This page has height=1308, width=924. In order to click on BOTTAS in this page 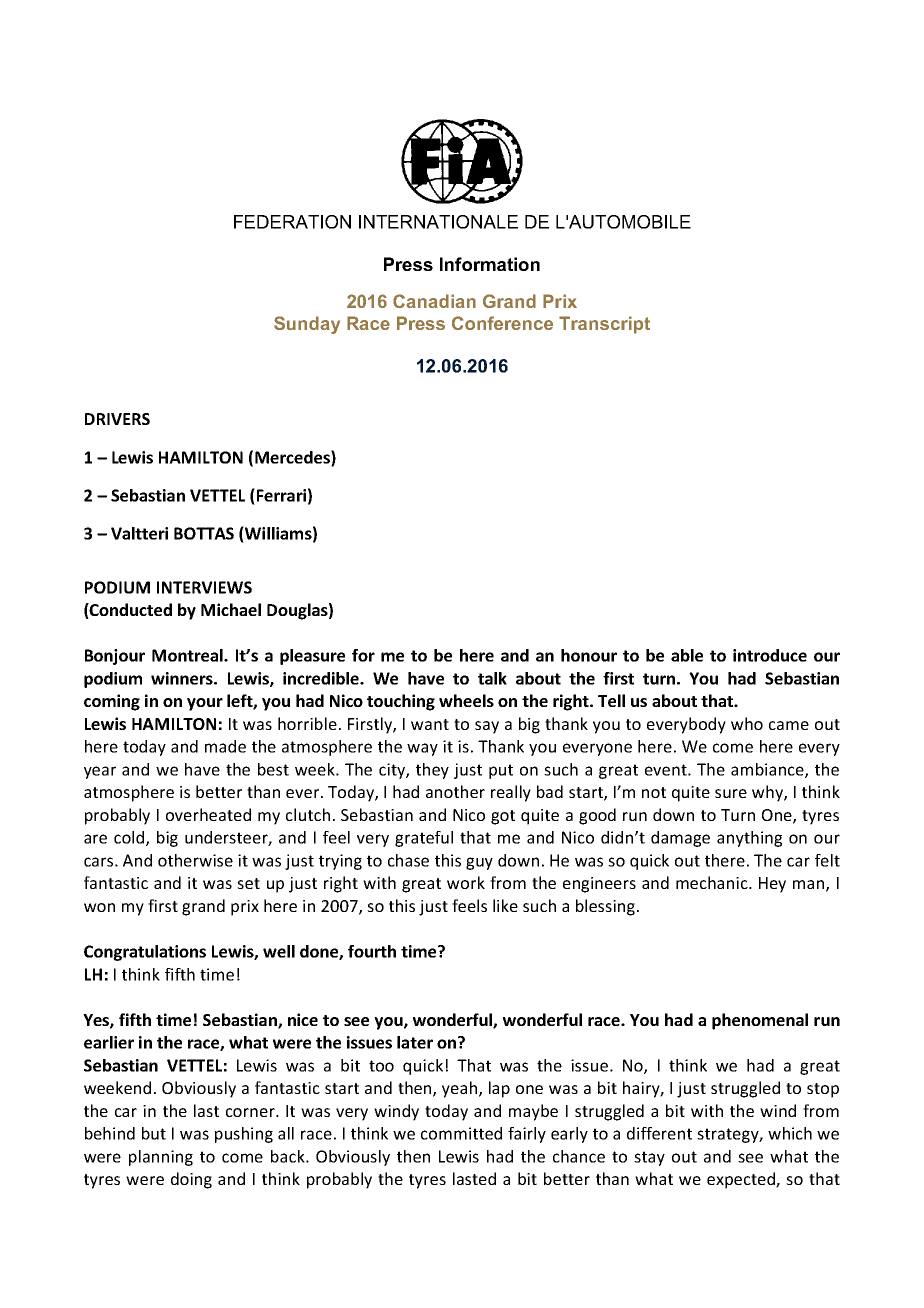, I will do `click(204, 533)`.
